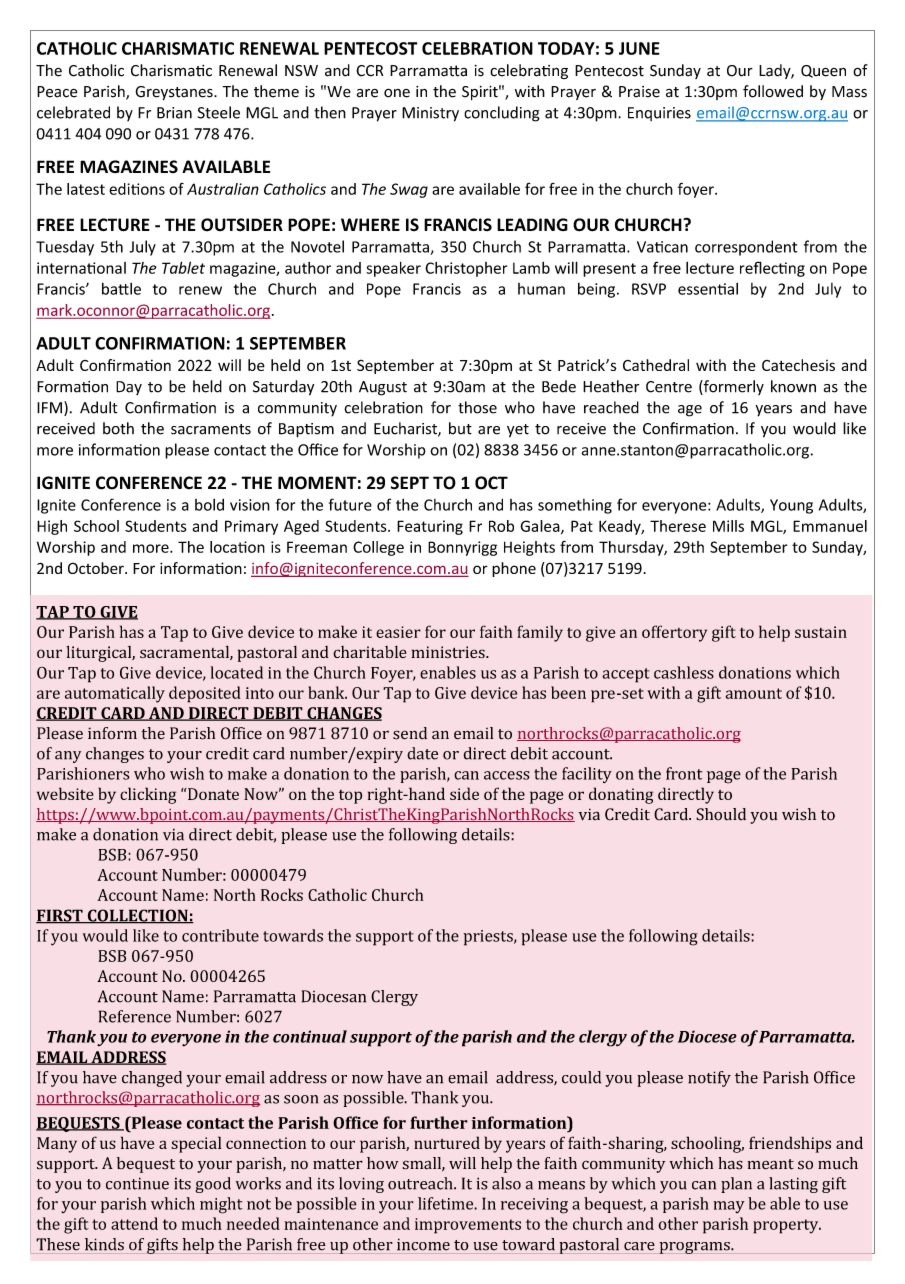 The width and height of the screenshot is (905, 1284). I want to click on Brian, so click(174, 113).
